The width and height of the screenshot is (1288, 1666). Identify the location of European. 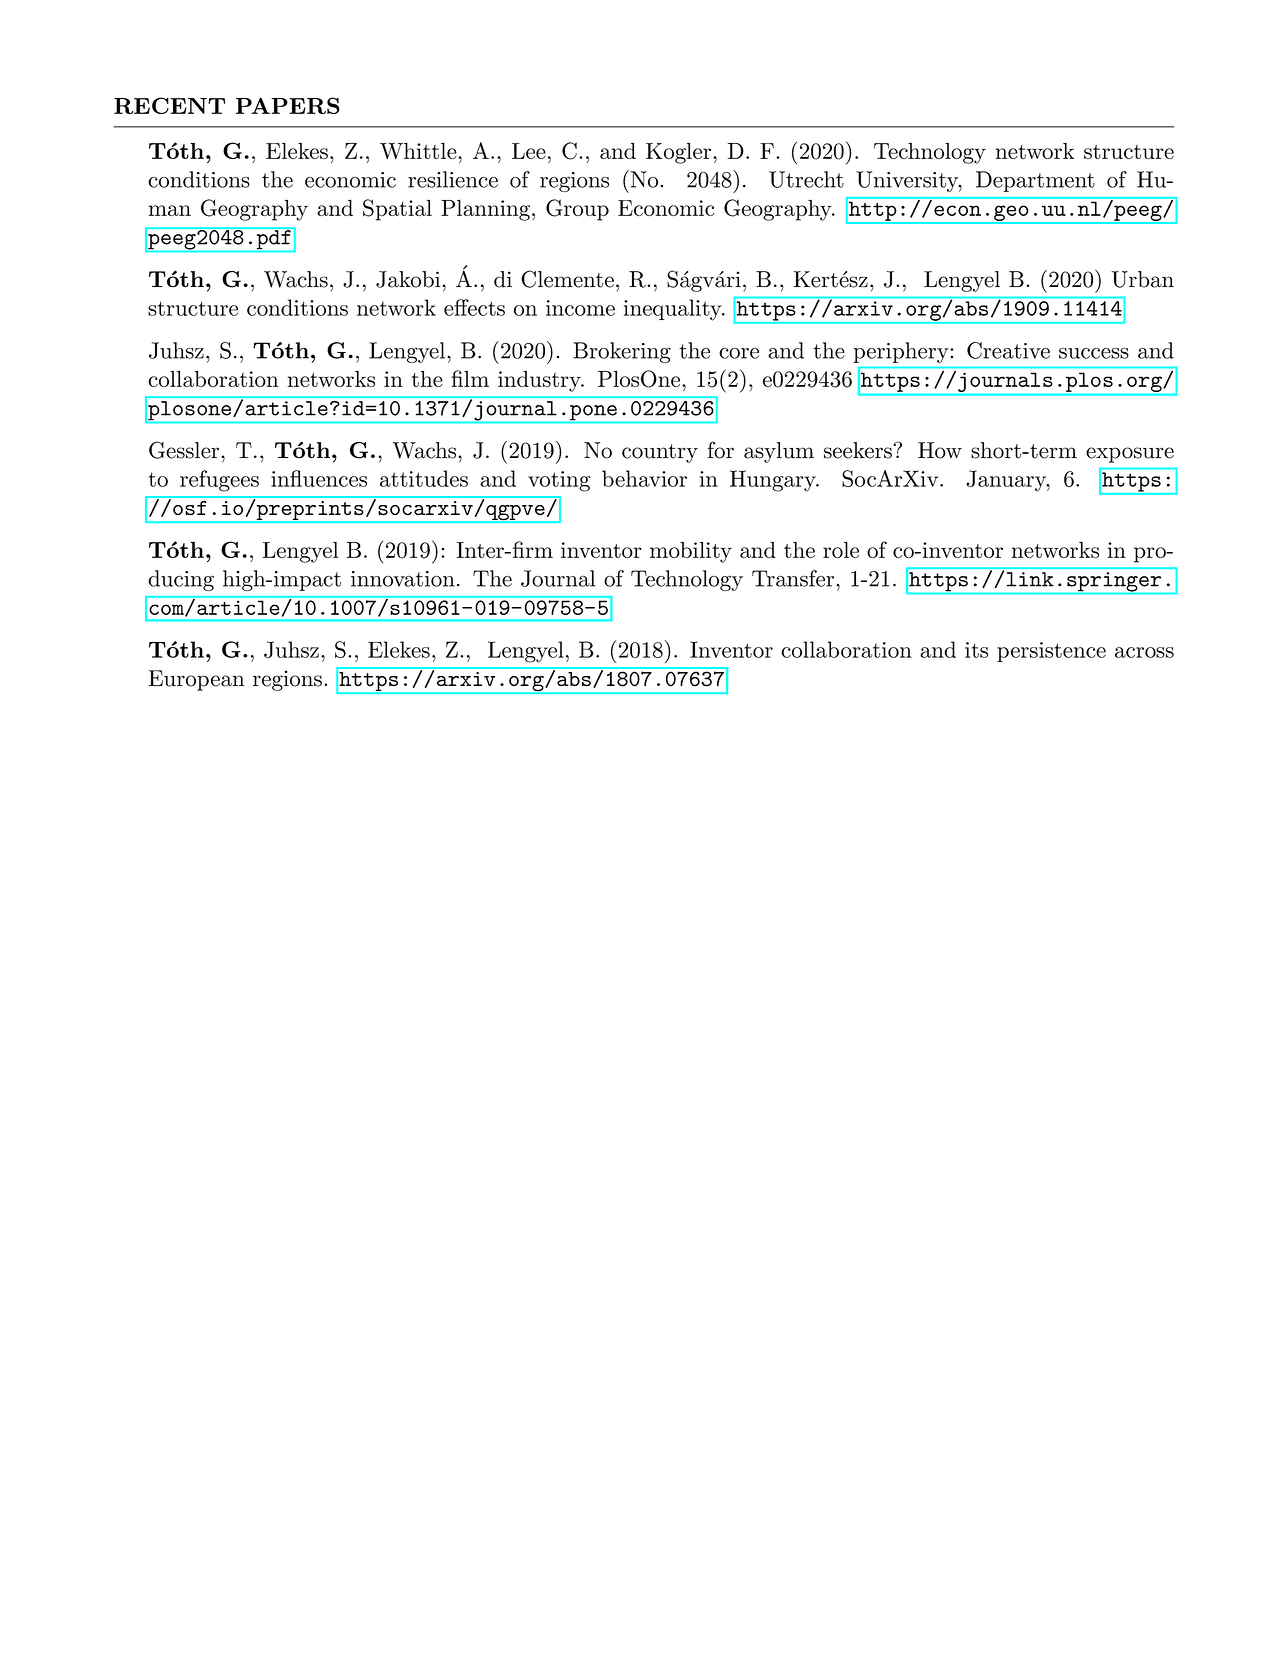
(196, 680).
